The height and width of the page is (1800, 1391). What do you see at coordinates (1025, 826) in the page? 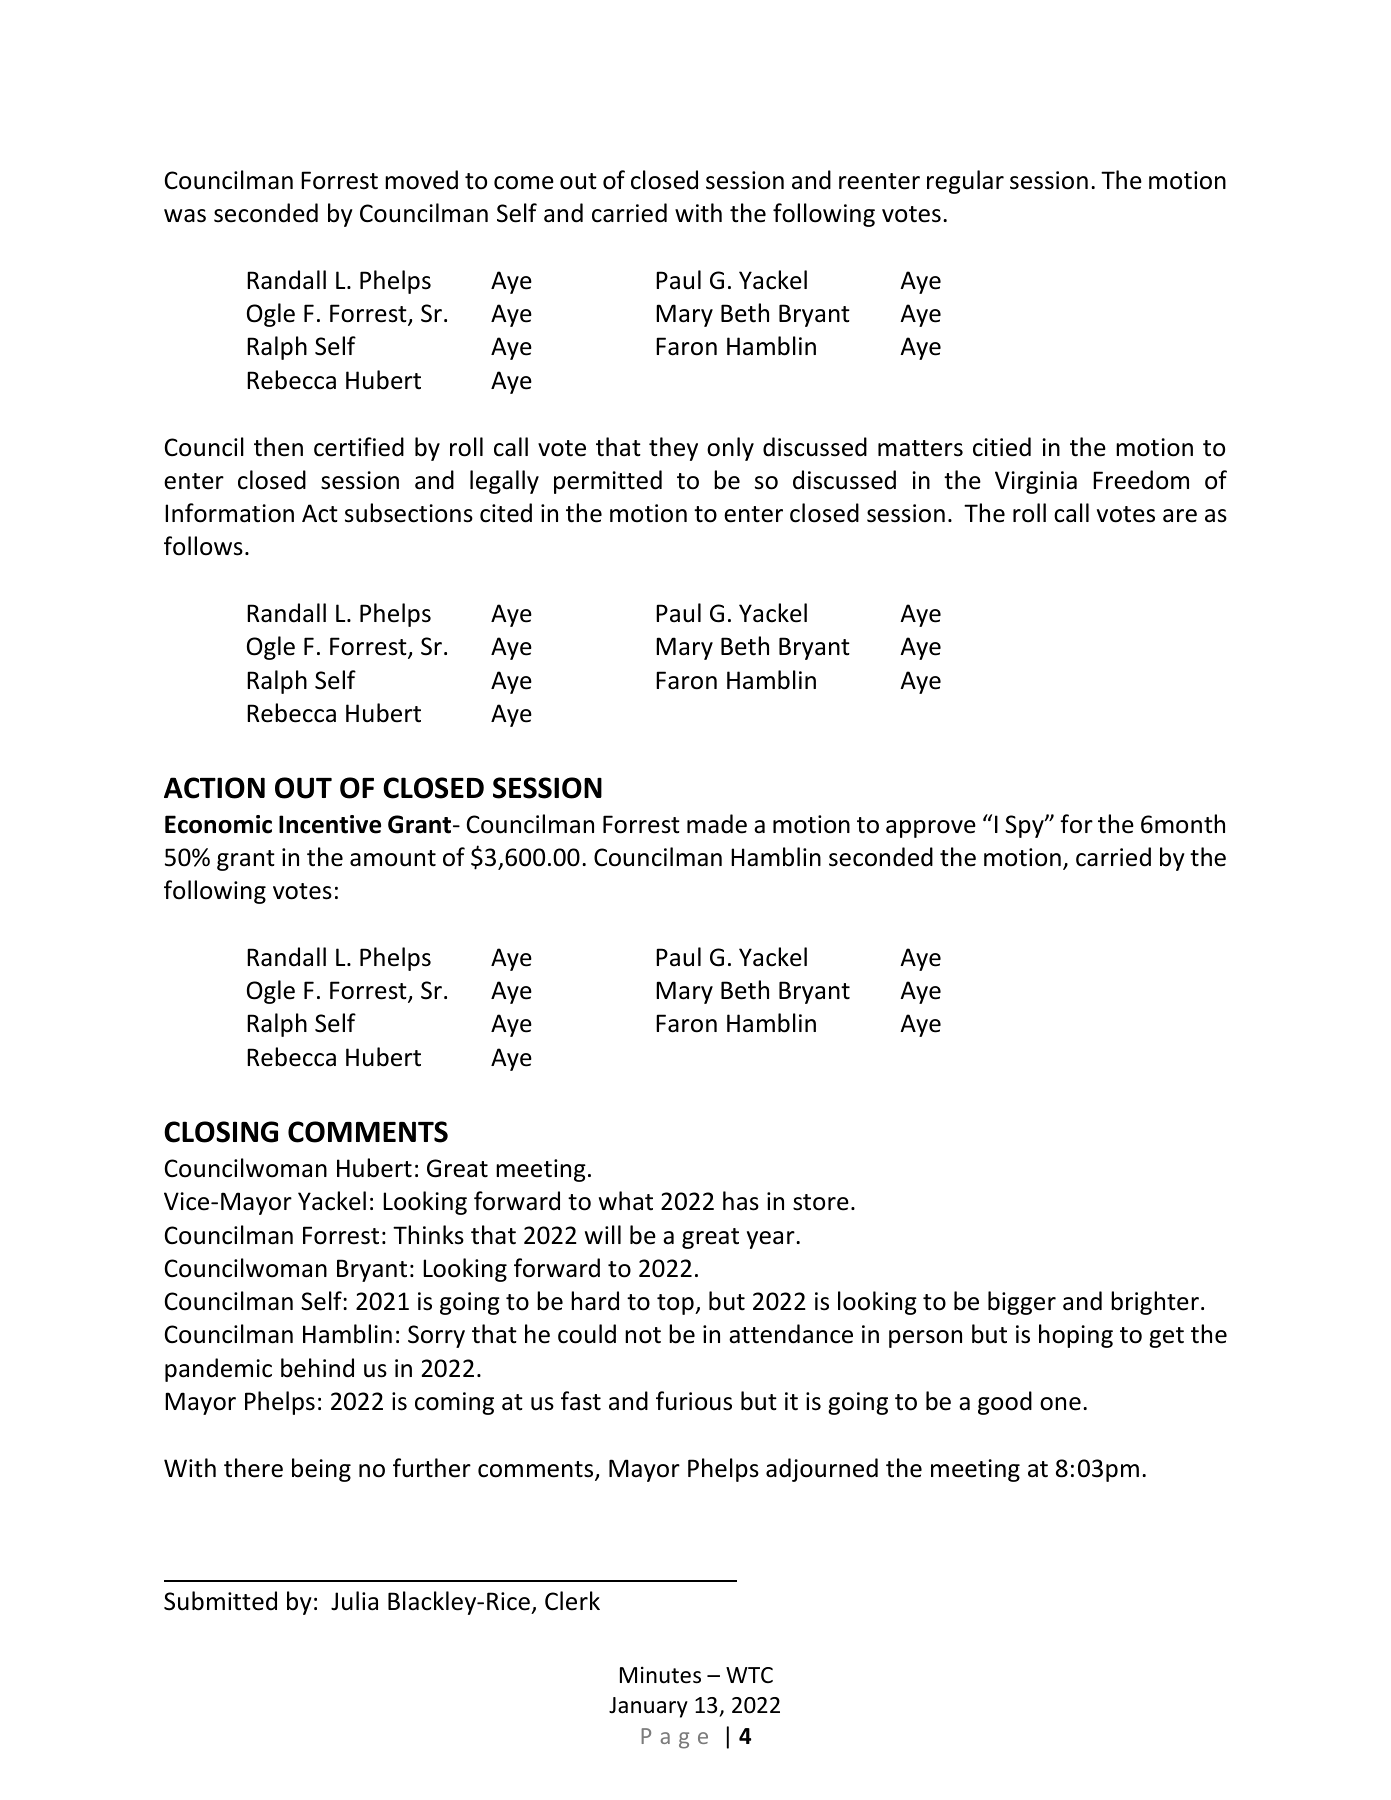
I see `Spy` at bounding box center [1025, 826].
